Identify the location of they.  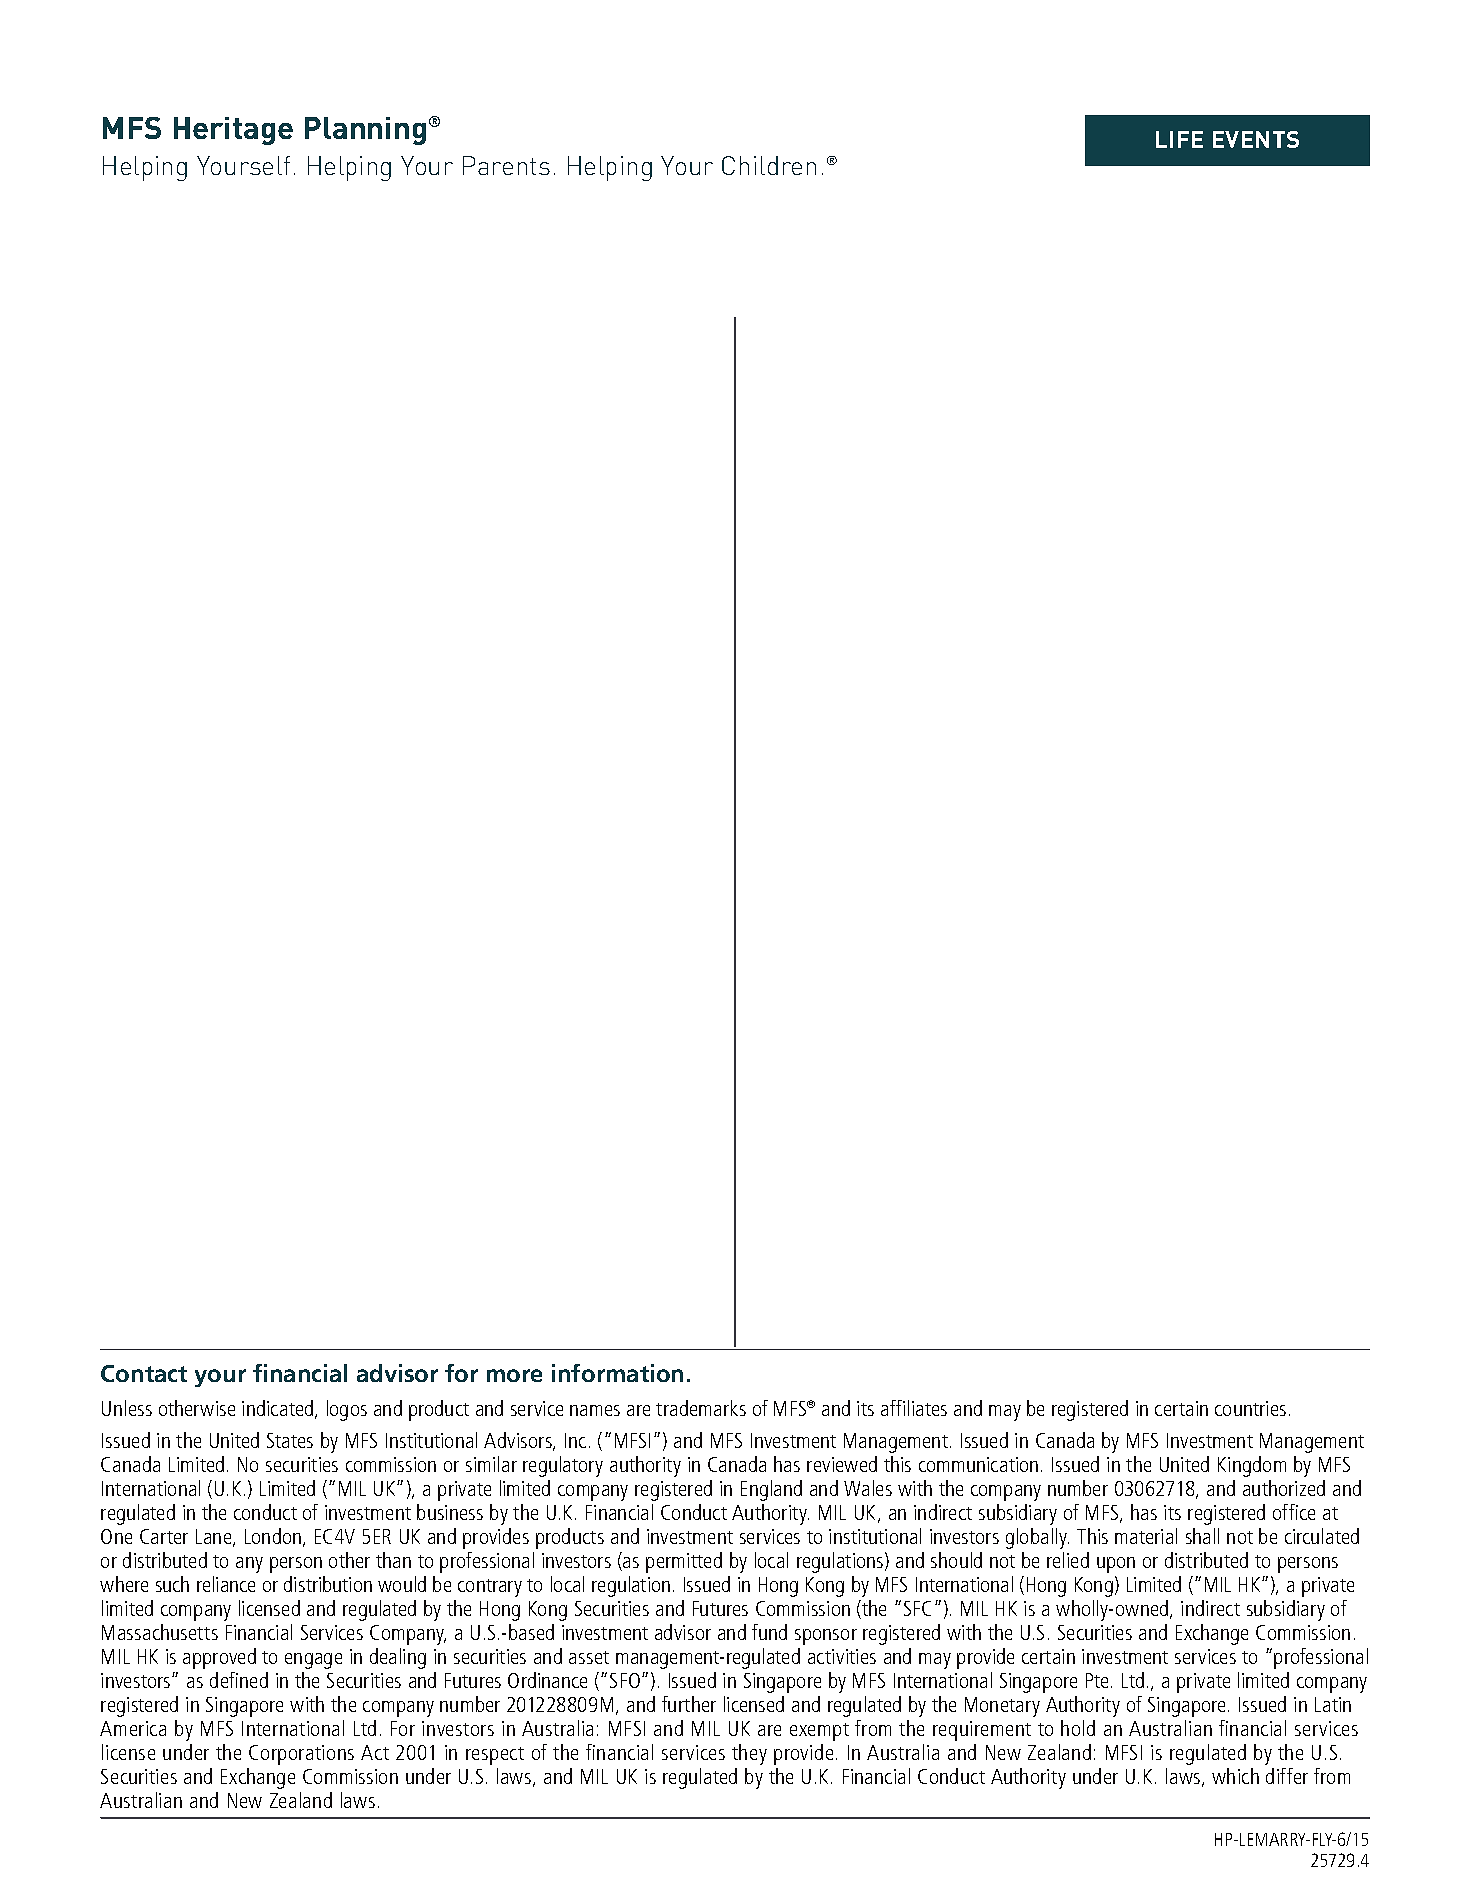
(749, 1754).
